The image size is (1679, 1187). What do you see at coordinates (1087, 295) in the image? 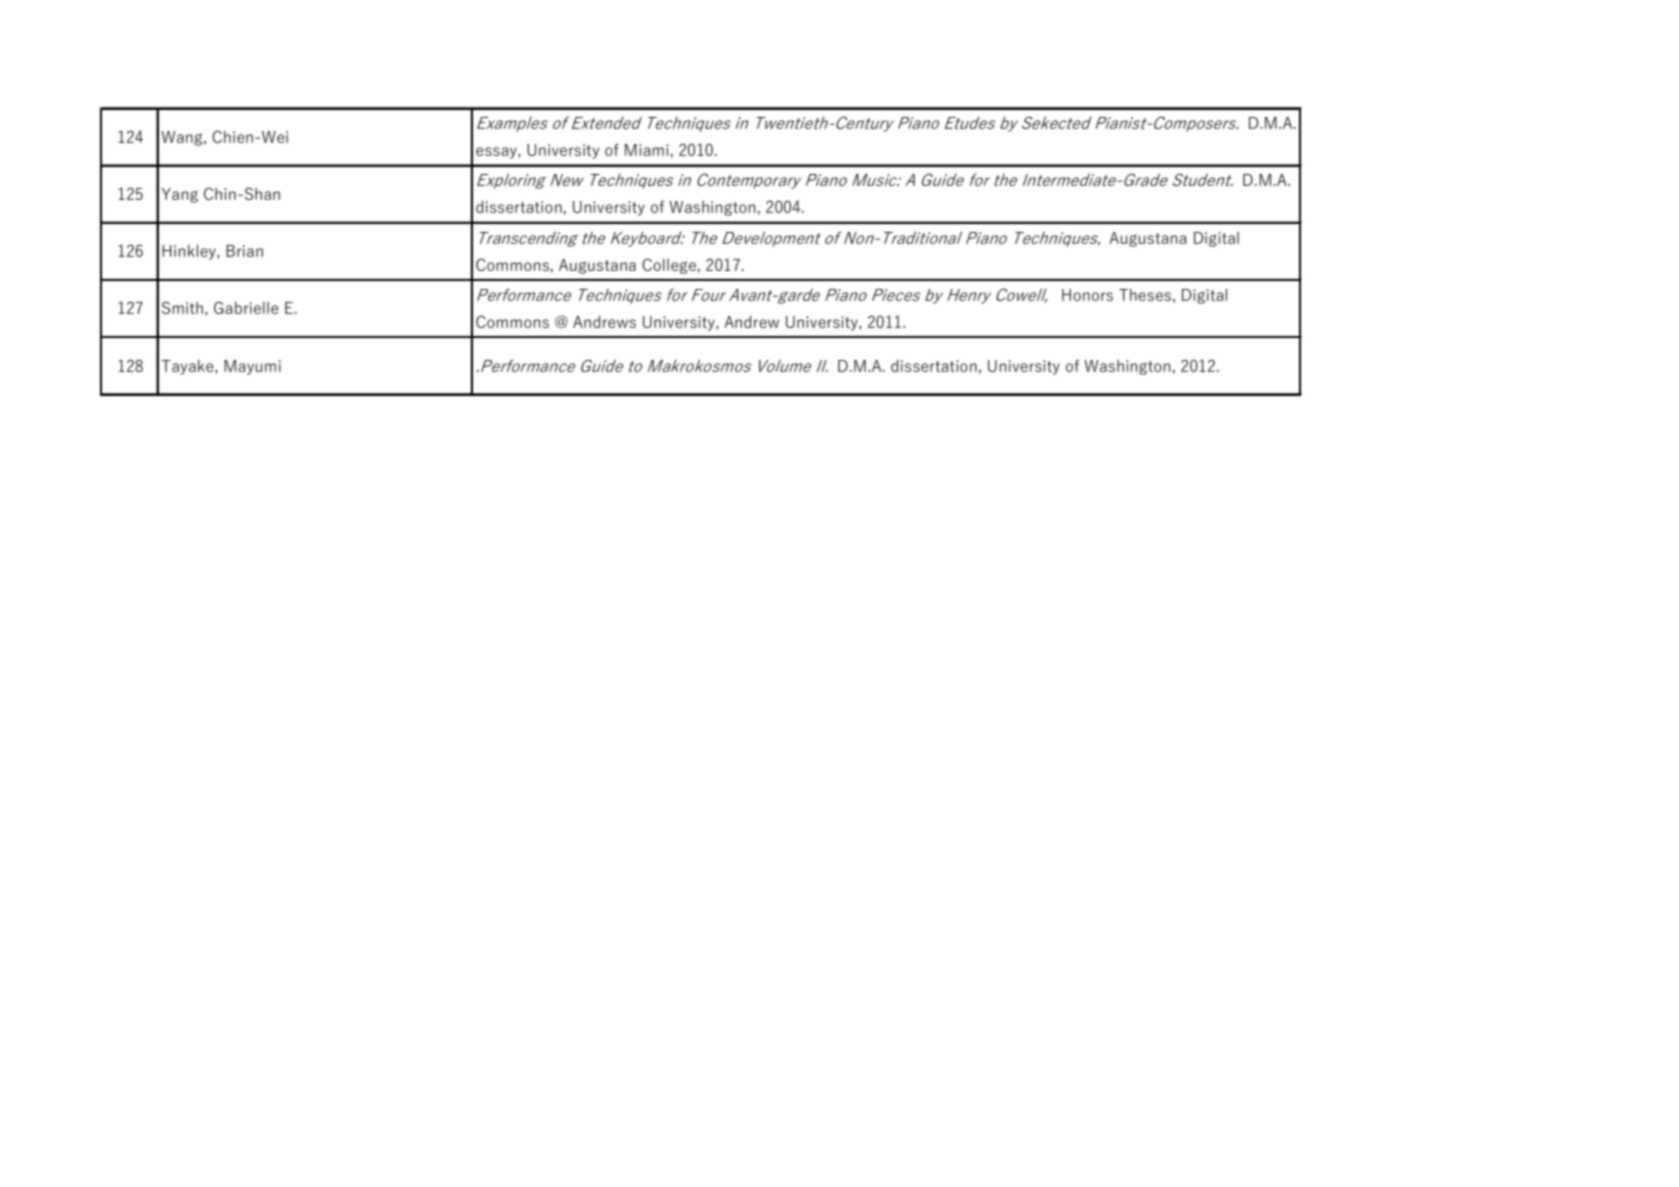
I see `Honors` at bounding box center [1087, 295].
